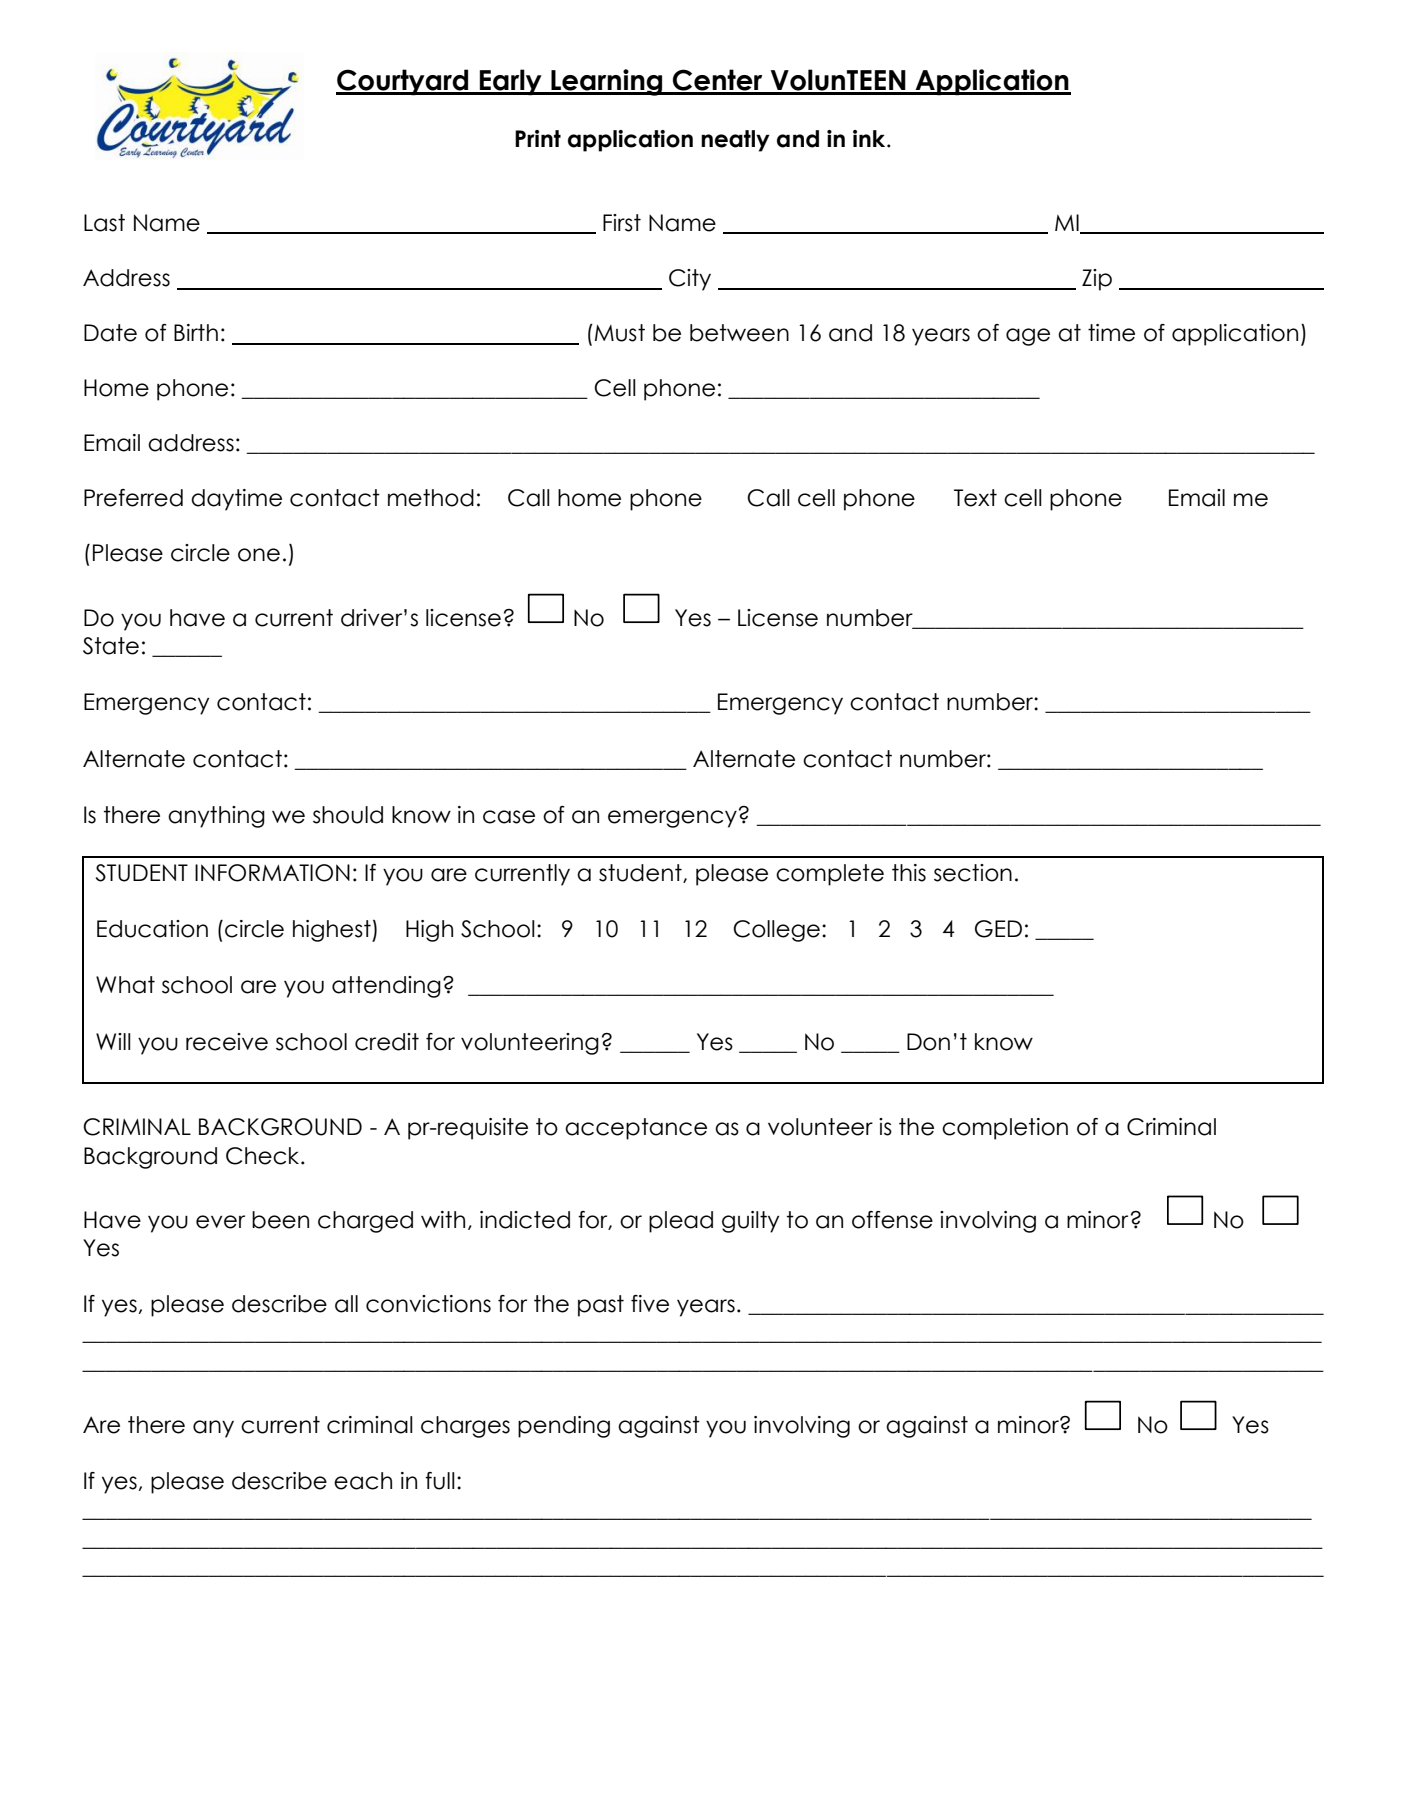  Describe the element at coordinates (363, 1481) in the image. I see `each` at that location.
